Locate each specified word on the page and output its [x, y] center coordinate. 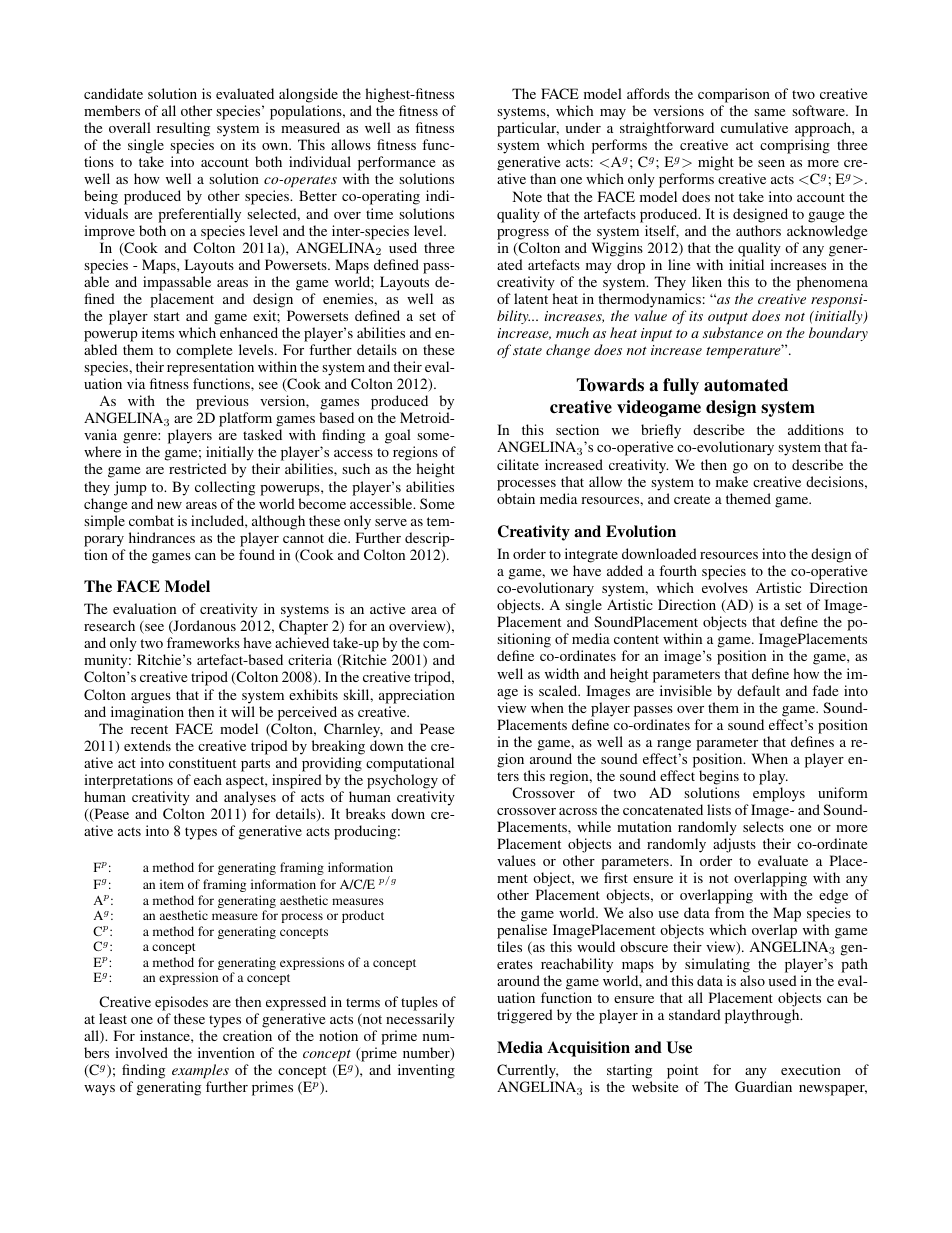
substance [733, 332]
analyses [250, 798]
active [387, 608]
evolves [725, 587]
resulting [182, 131]
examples [200, 1071]
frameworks [203, 642]
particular [528, 129]
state [527, 351]
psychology [402, 781]
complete [204, 351]
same [769, 112]
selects [763, 826]
